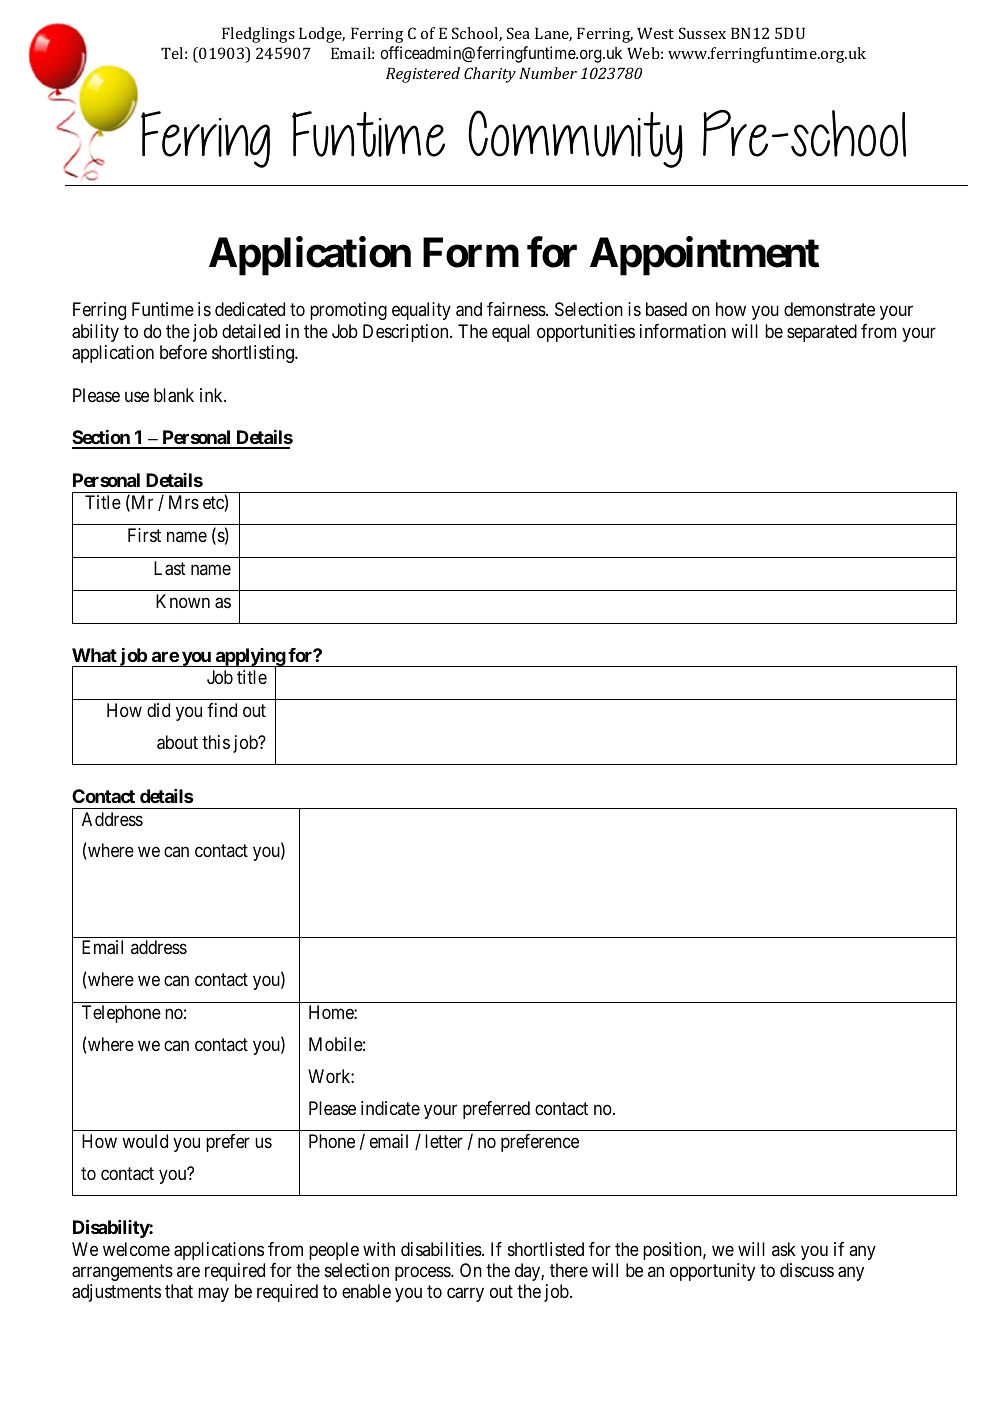 The height and width of the screenshot is (1420, 1004). What do you see at coordinates (442, 1249) in the screenshot?
I see `disabilities` at bounding box center [442, 1249].
